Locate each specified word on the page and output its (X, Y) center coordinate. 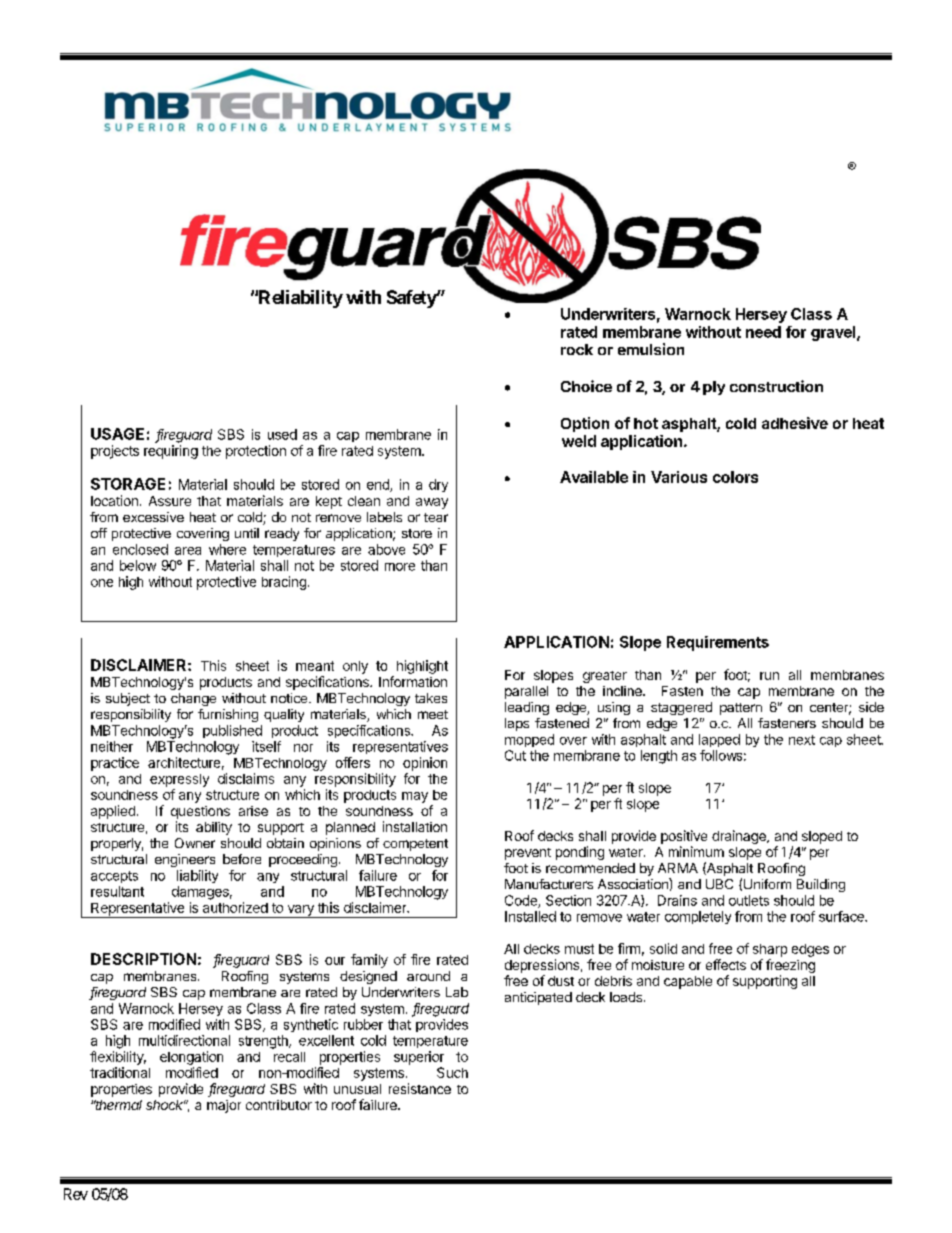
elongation (191, 1058)
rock (577, 349)
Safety (412, 299)
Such (452, 1072)
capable (688, 982)
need (763, 332)
